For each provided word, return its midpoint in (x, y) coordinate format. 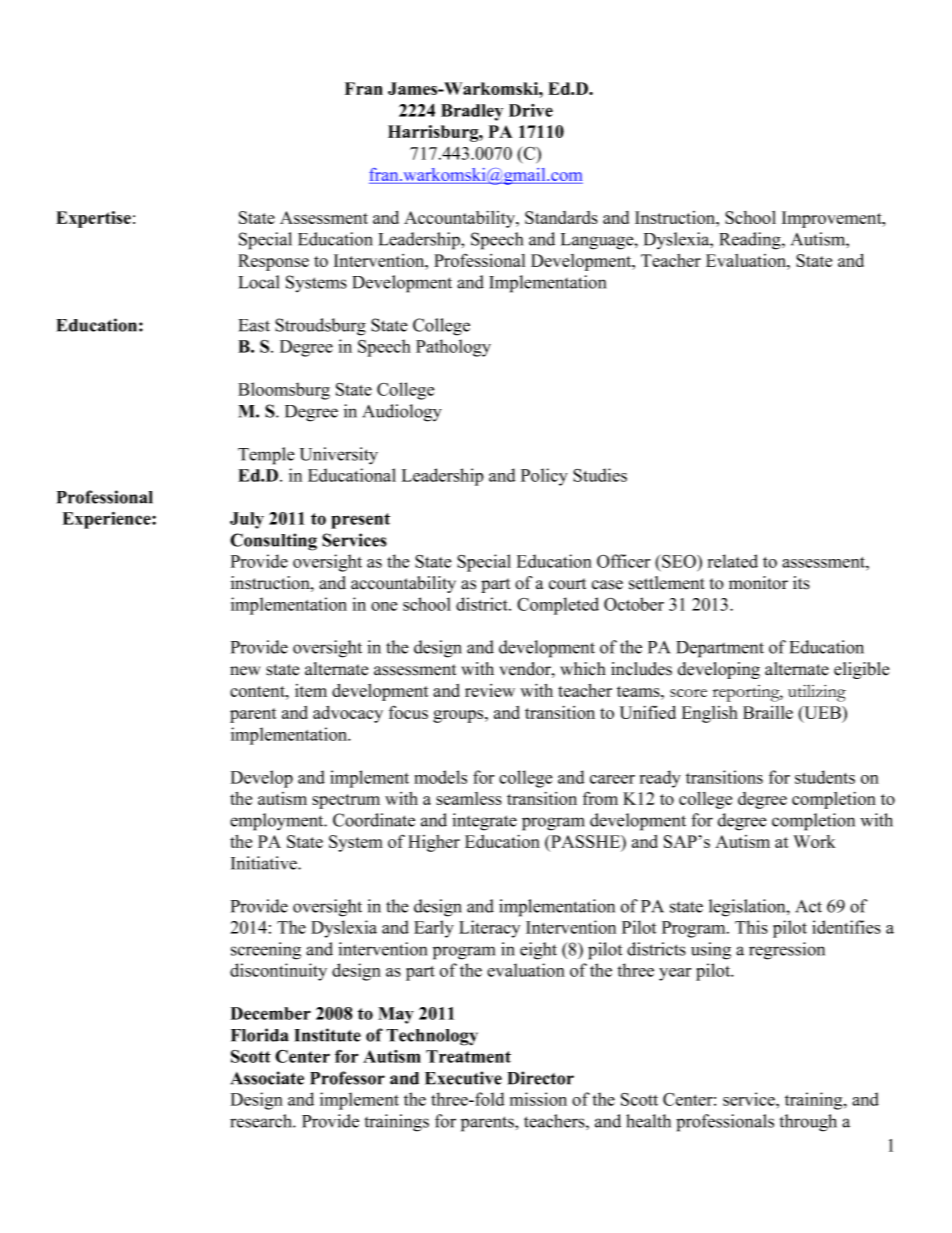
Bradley (472, 112)
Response (273, 262)
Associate (267, 1078)
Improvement (833, 219)
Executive (463, 1078)
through (808, 1123)
